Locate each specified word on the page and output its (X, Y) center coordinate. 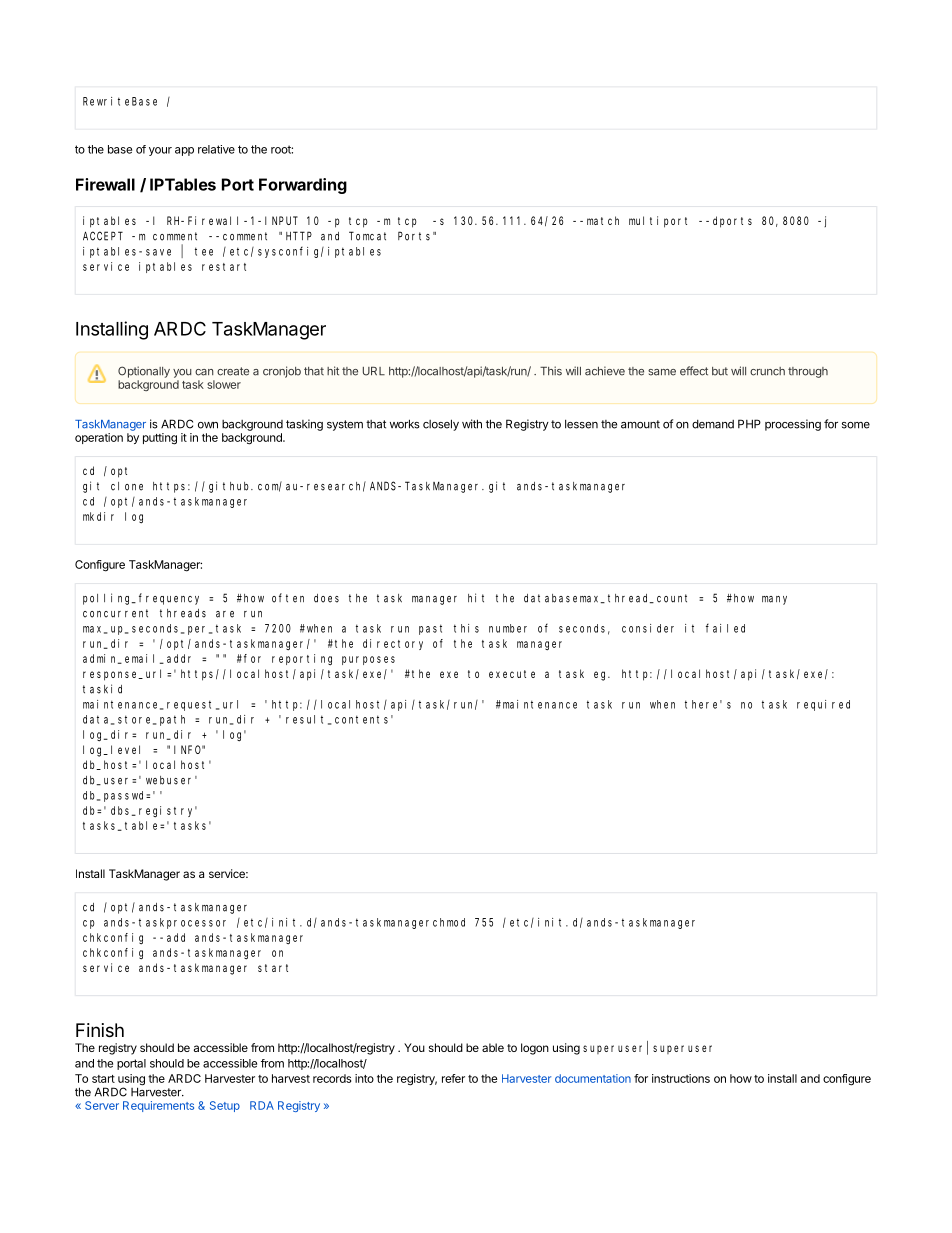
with (472, 424)
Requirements (158, 1106)
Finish (100, 1030)
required (823, 705)
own (208, 425)
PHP (749, 424)
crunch (767, 371)
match (603, 220)
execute (512, 674)
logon (535, 1049)
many (774, 600)
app (184, 151)
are (225, 614)
